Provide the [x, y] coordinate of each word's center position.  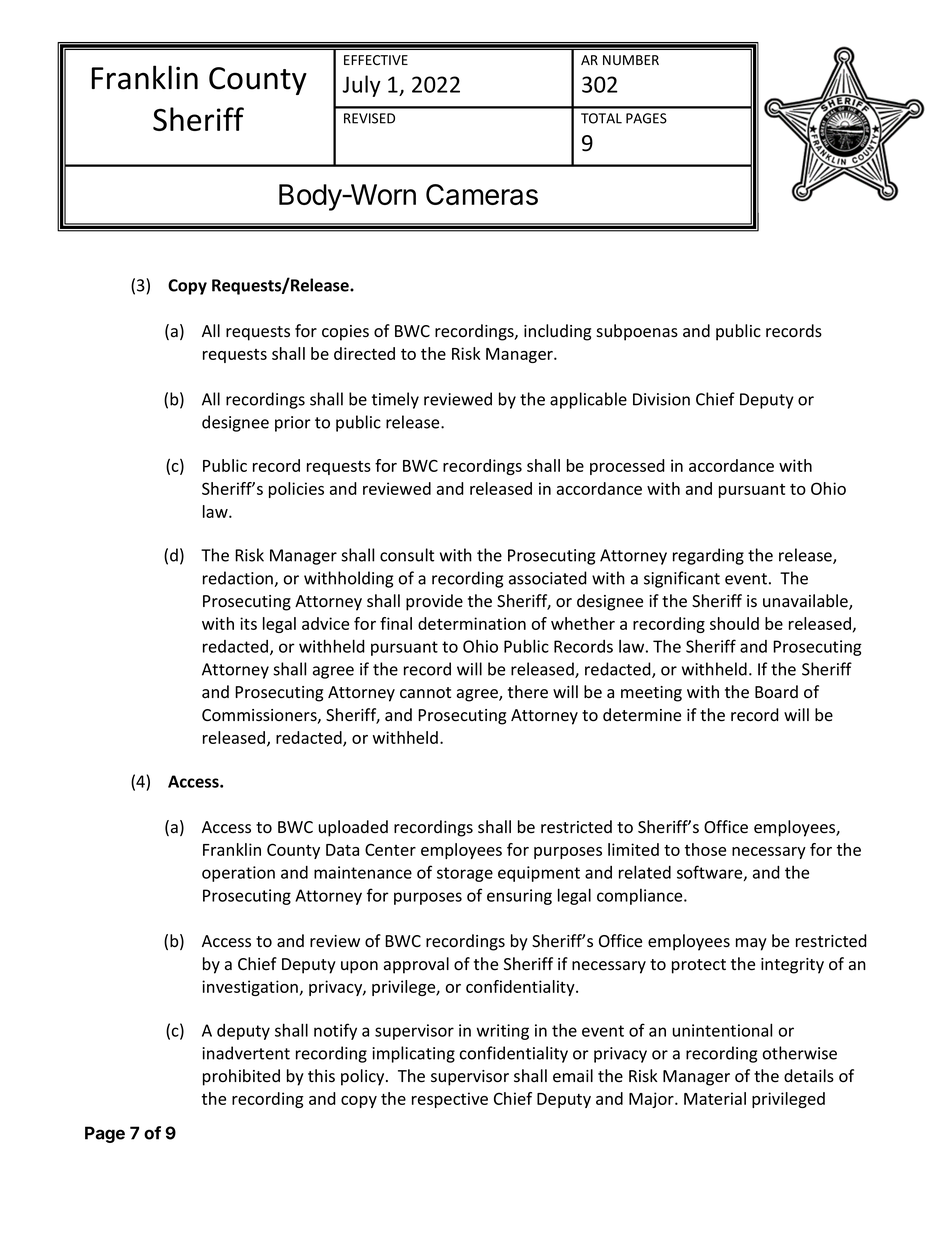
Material [715, 1098]
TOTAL [601, 118]
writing [503, 1032]
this [321, 1076]
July [362, 86]
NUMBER [631, 60]
